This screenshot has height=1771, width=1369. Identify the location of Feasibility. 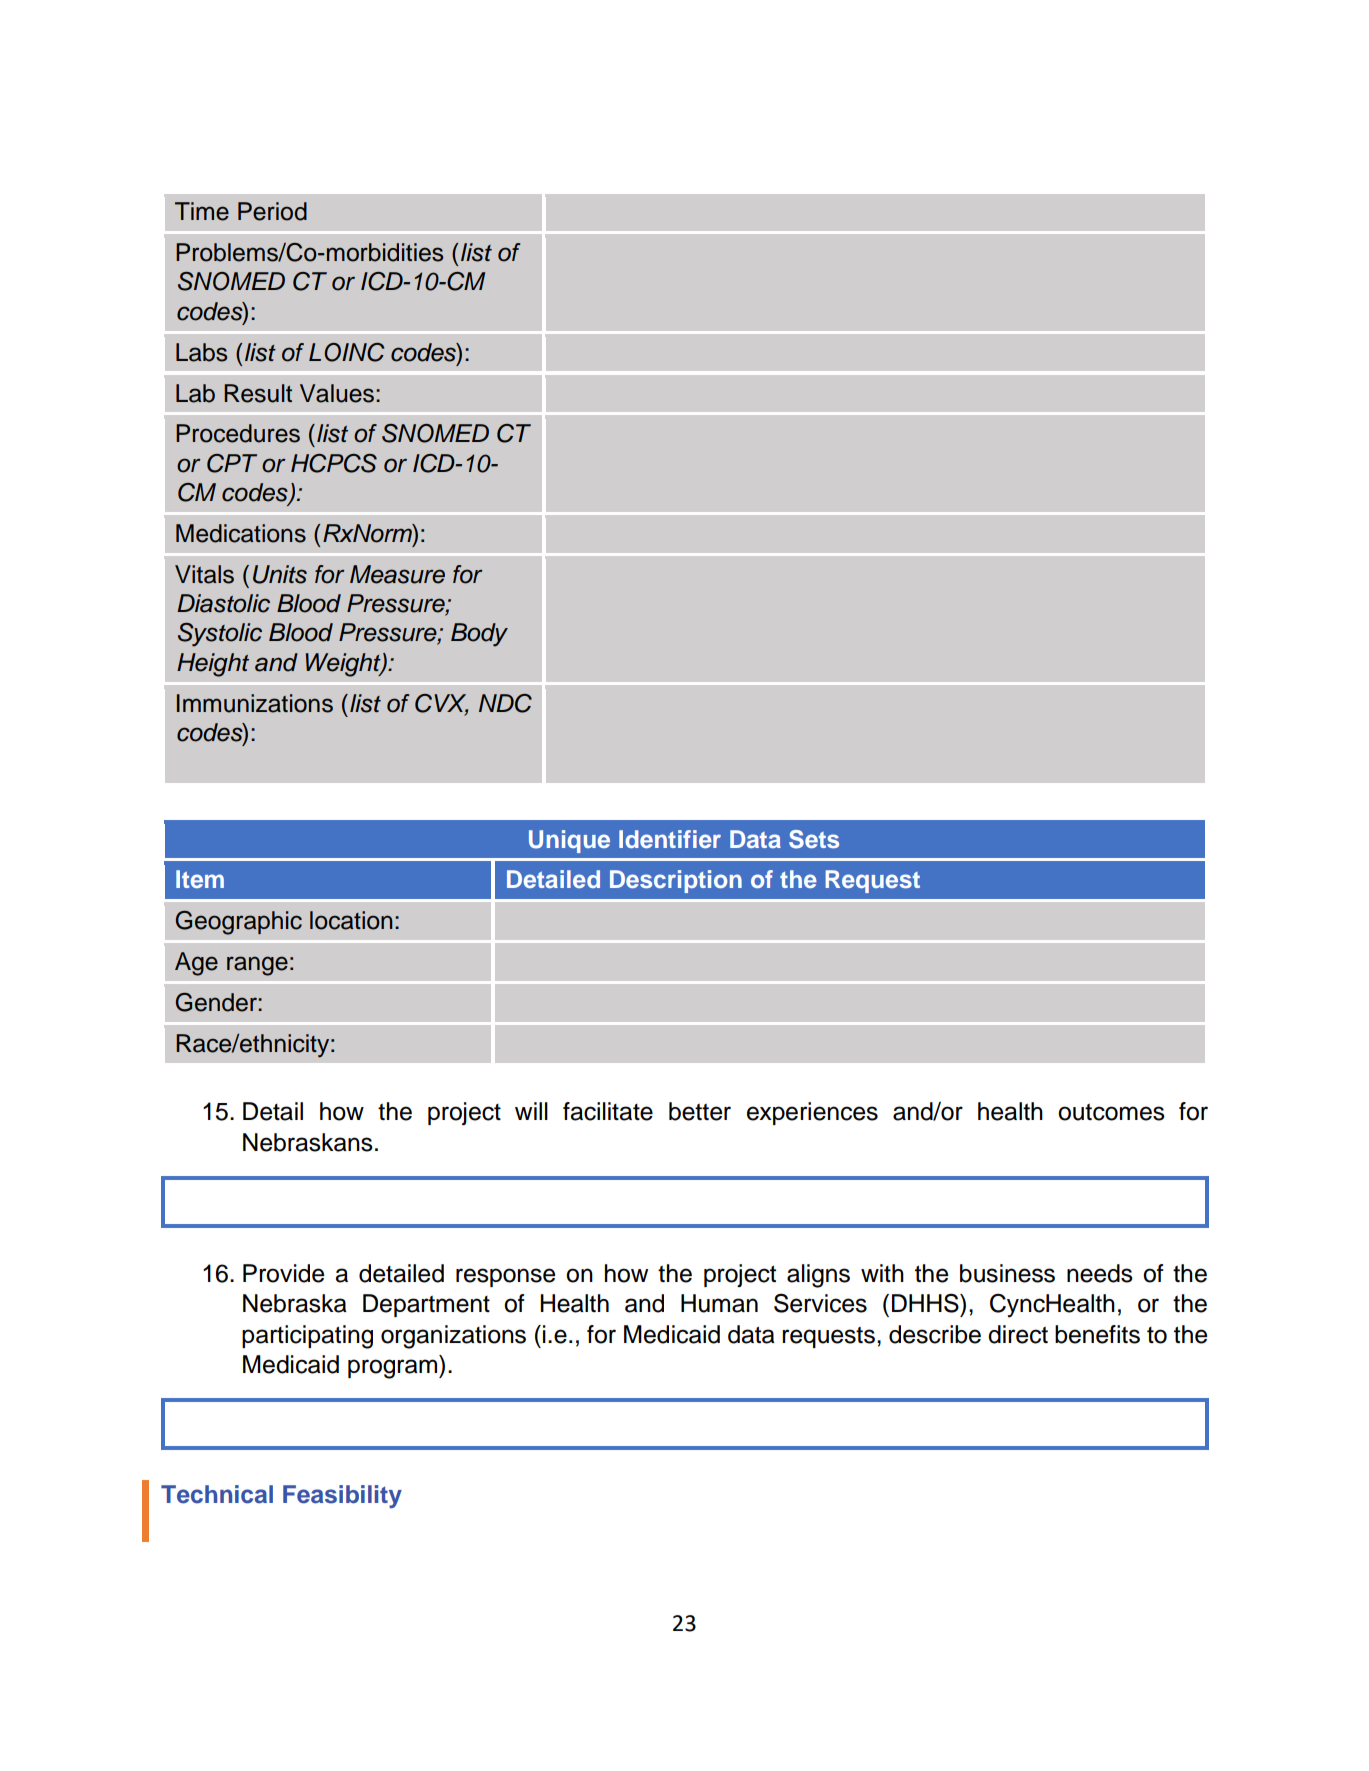
(342, 1496).
